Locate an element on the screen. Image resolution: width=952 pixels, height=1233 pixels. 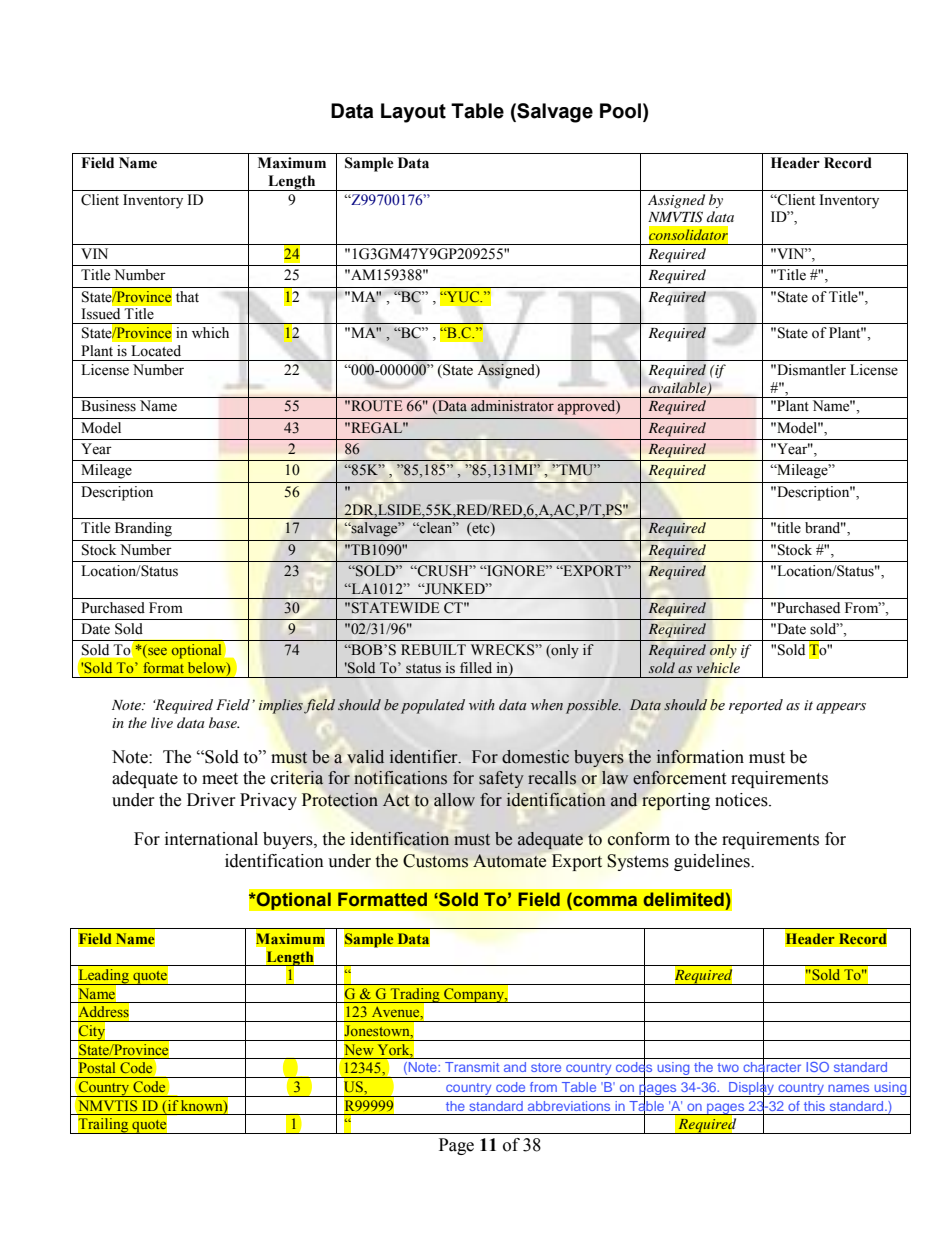
vehicle is located at coordinates (718, 667).
